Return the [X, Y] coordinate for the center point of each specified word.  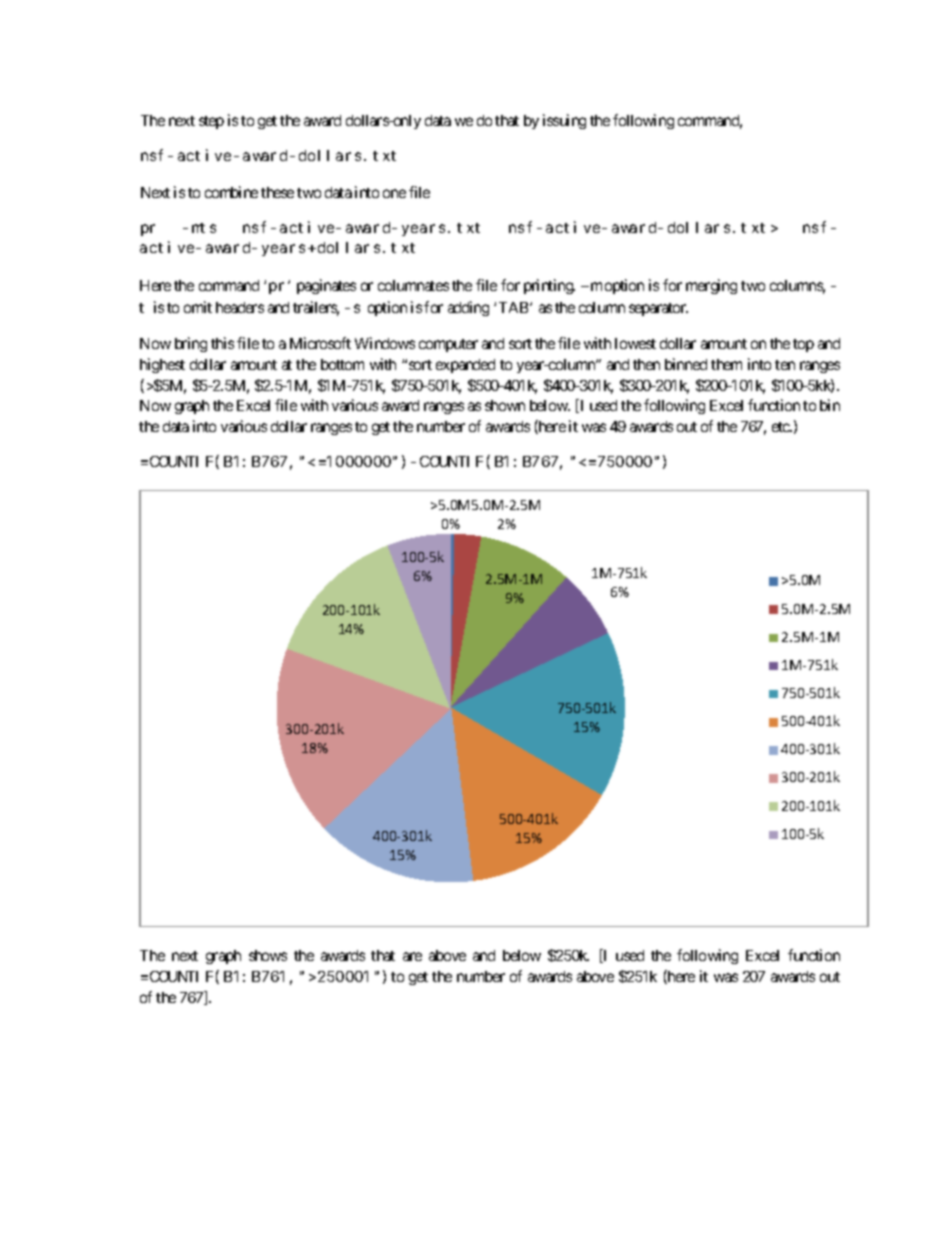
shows [268, 955]
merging [711, 286]
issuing [564, 121]
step [211, 122]
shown [505, 405]
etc [782, 427]
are [412, 956]
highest [162, 365]
